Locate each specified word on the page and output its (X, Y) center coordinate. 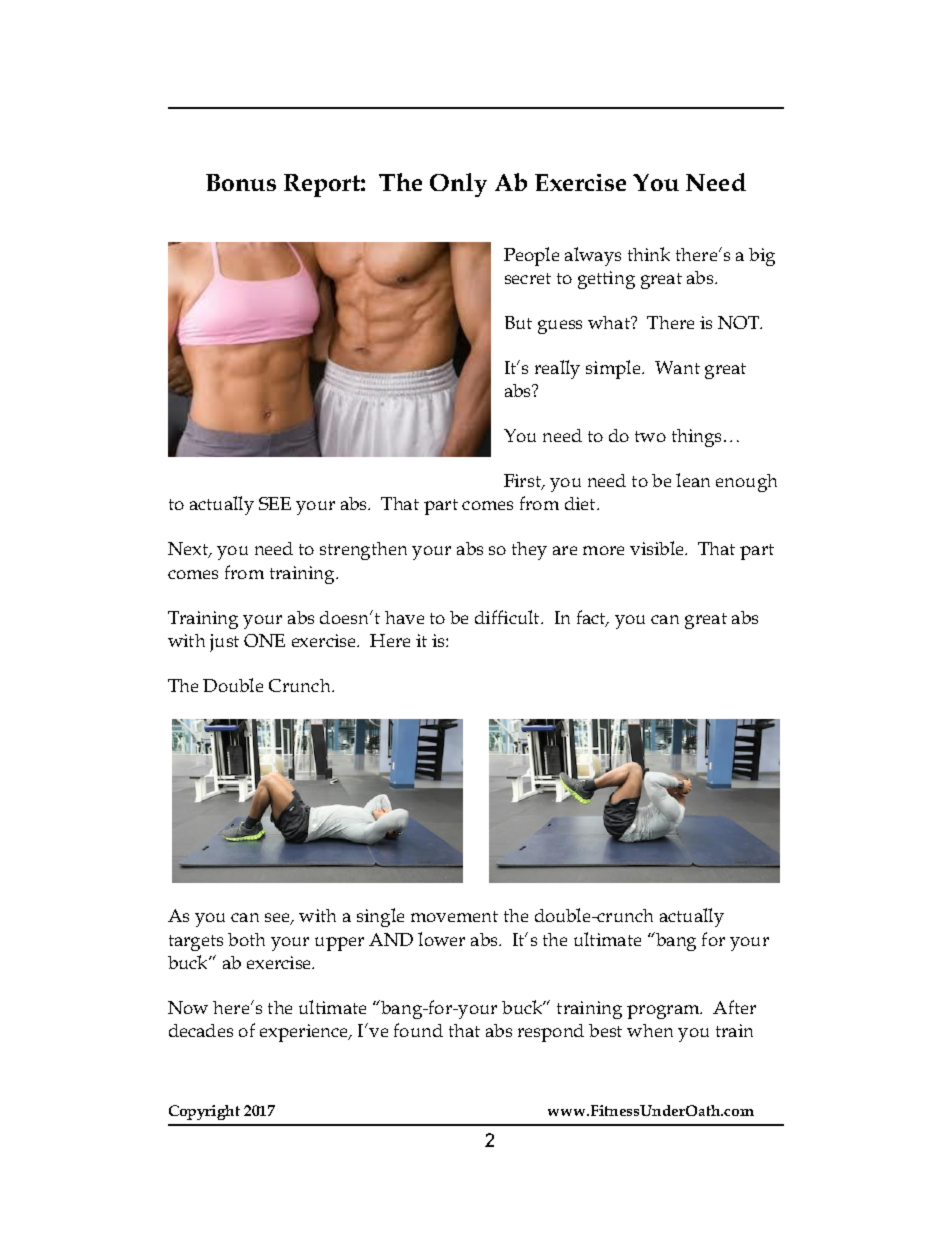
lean (693, 480)
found (418, 1030)
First (524, 482)
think (649, 254)
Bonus (241, 182)
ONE (264, 640)
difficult (508, 617)
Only (458, 185)
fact (592, 618)
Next (189, 550)
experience (305, 1033)
